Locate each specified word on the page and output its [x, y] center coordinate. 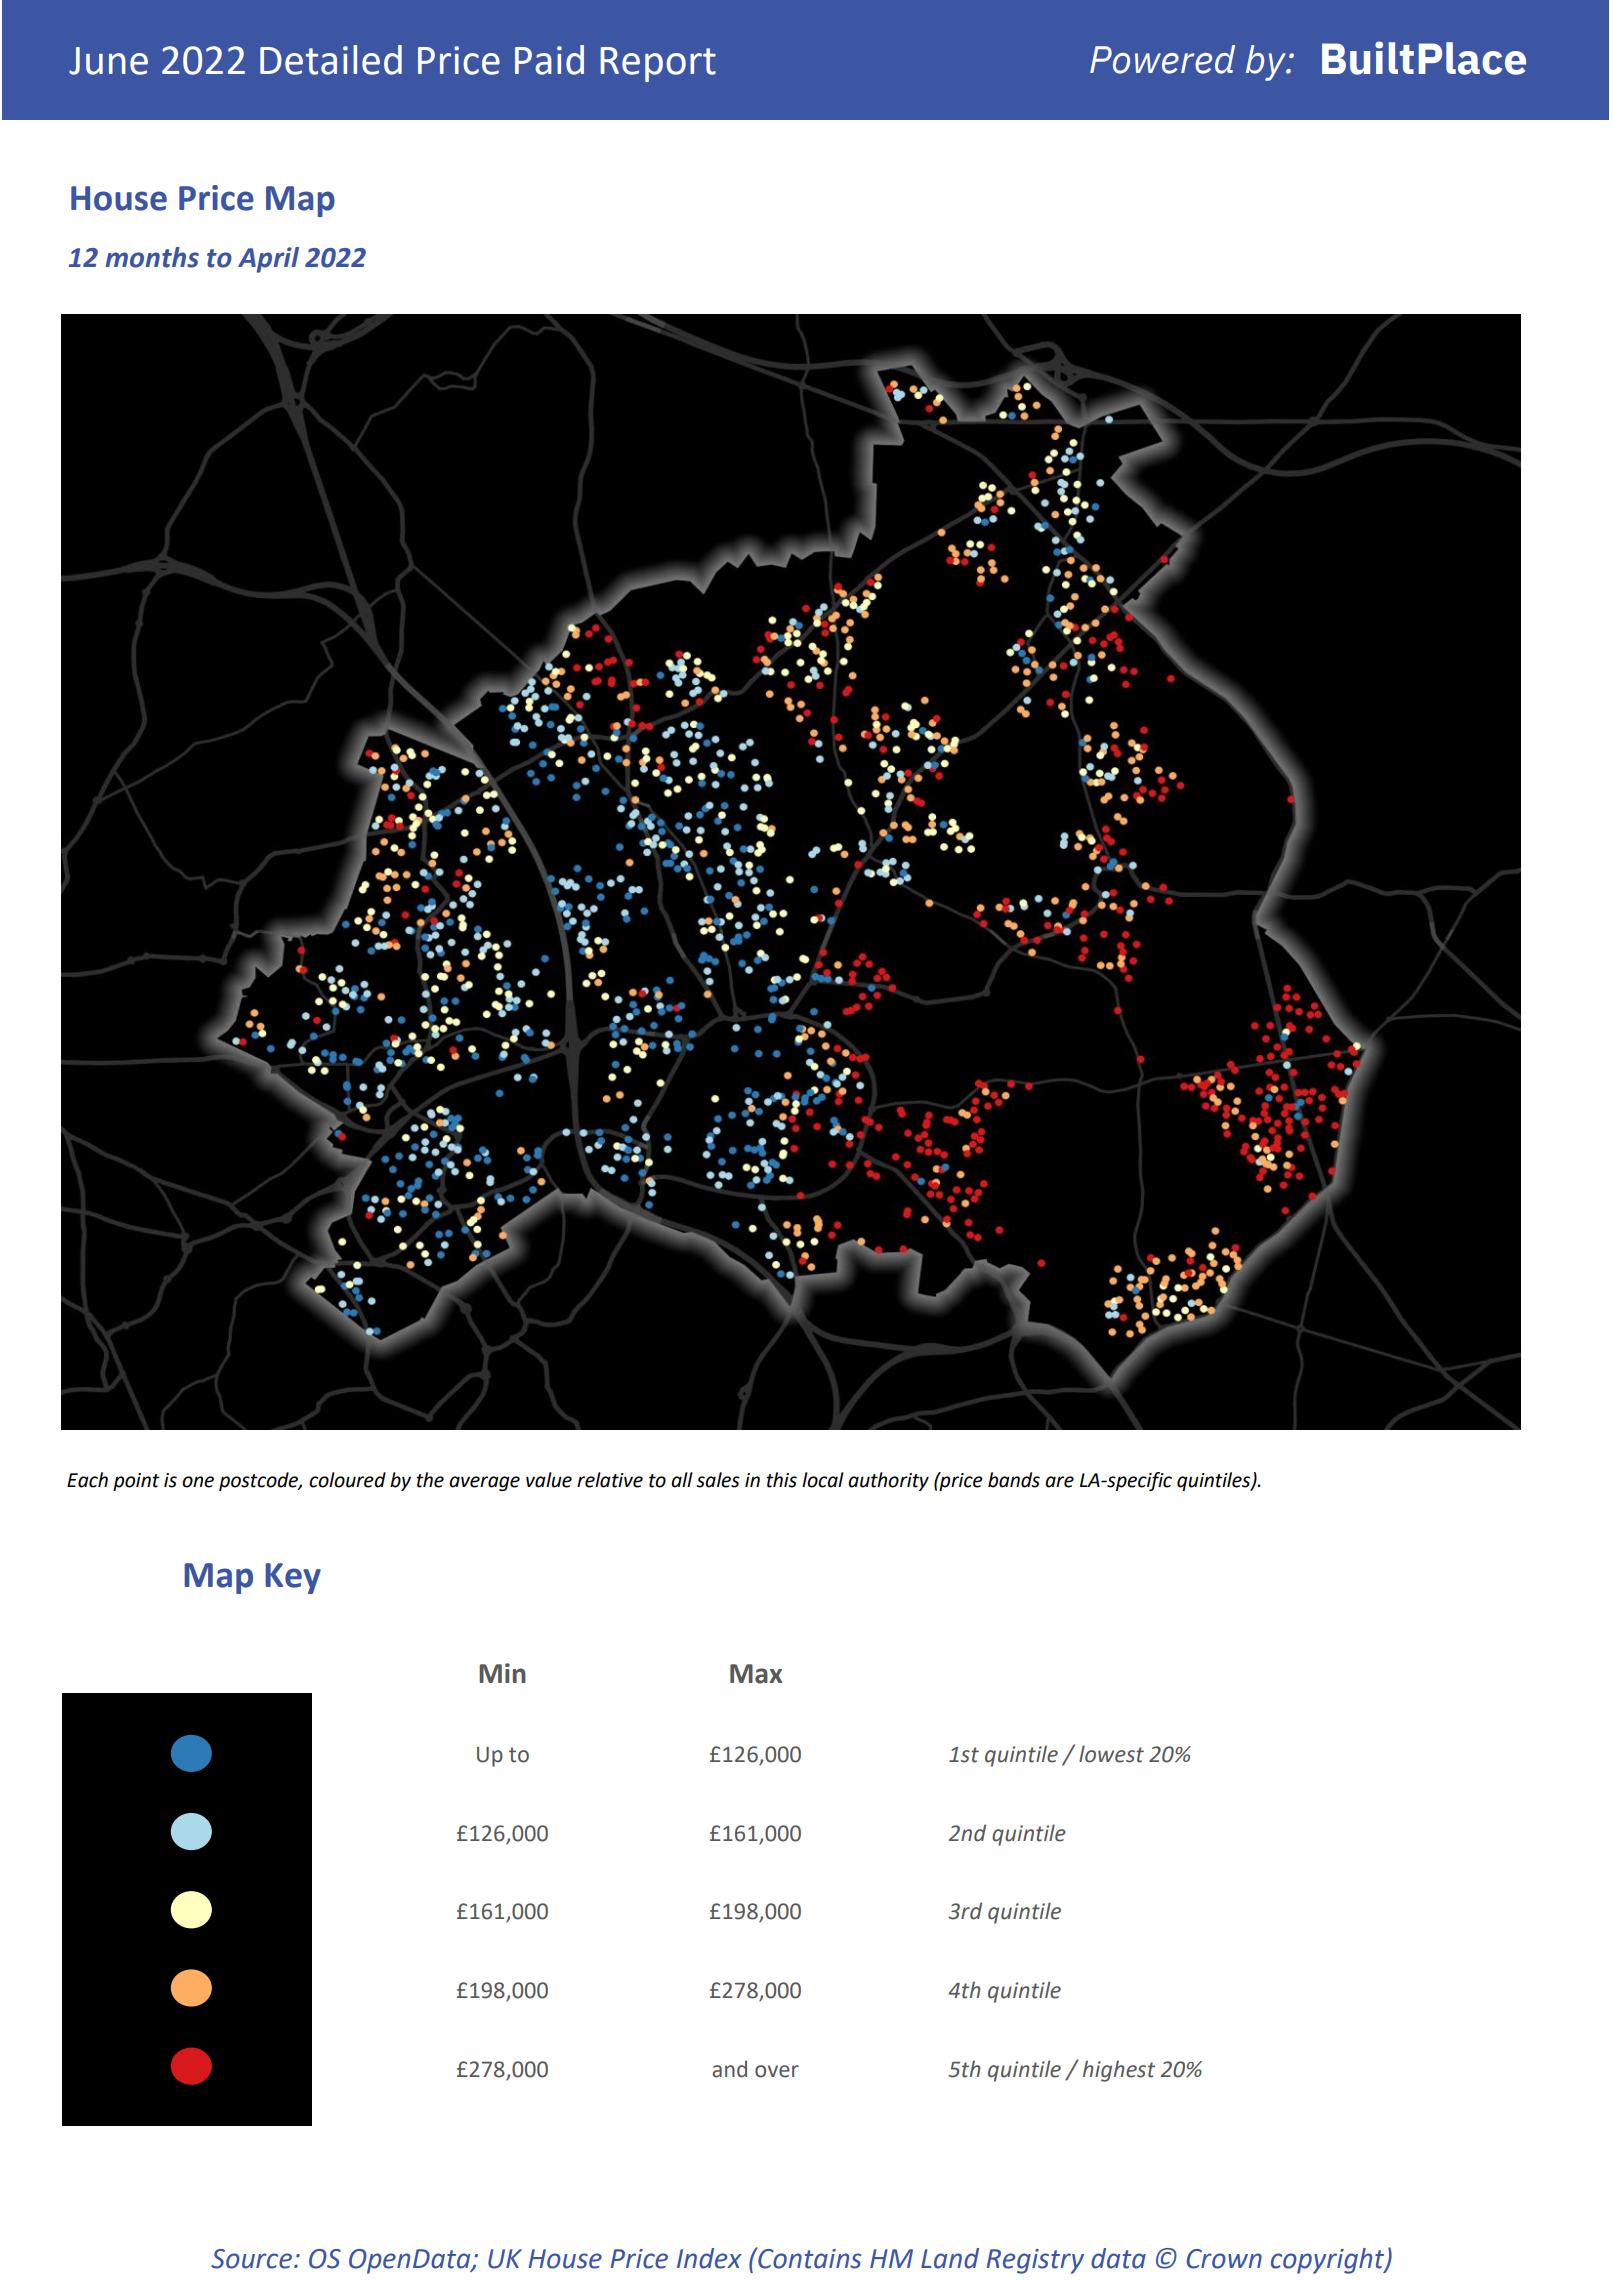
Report [658, 64]
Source [251, 2259]
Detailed [331, 60]
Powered [1162, 59]
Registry [1035, 2261]
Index [709, 2258]
